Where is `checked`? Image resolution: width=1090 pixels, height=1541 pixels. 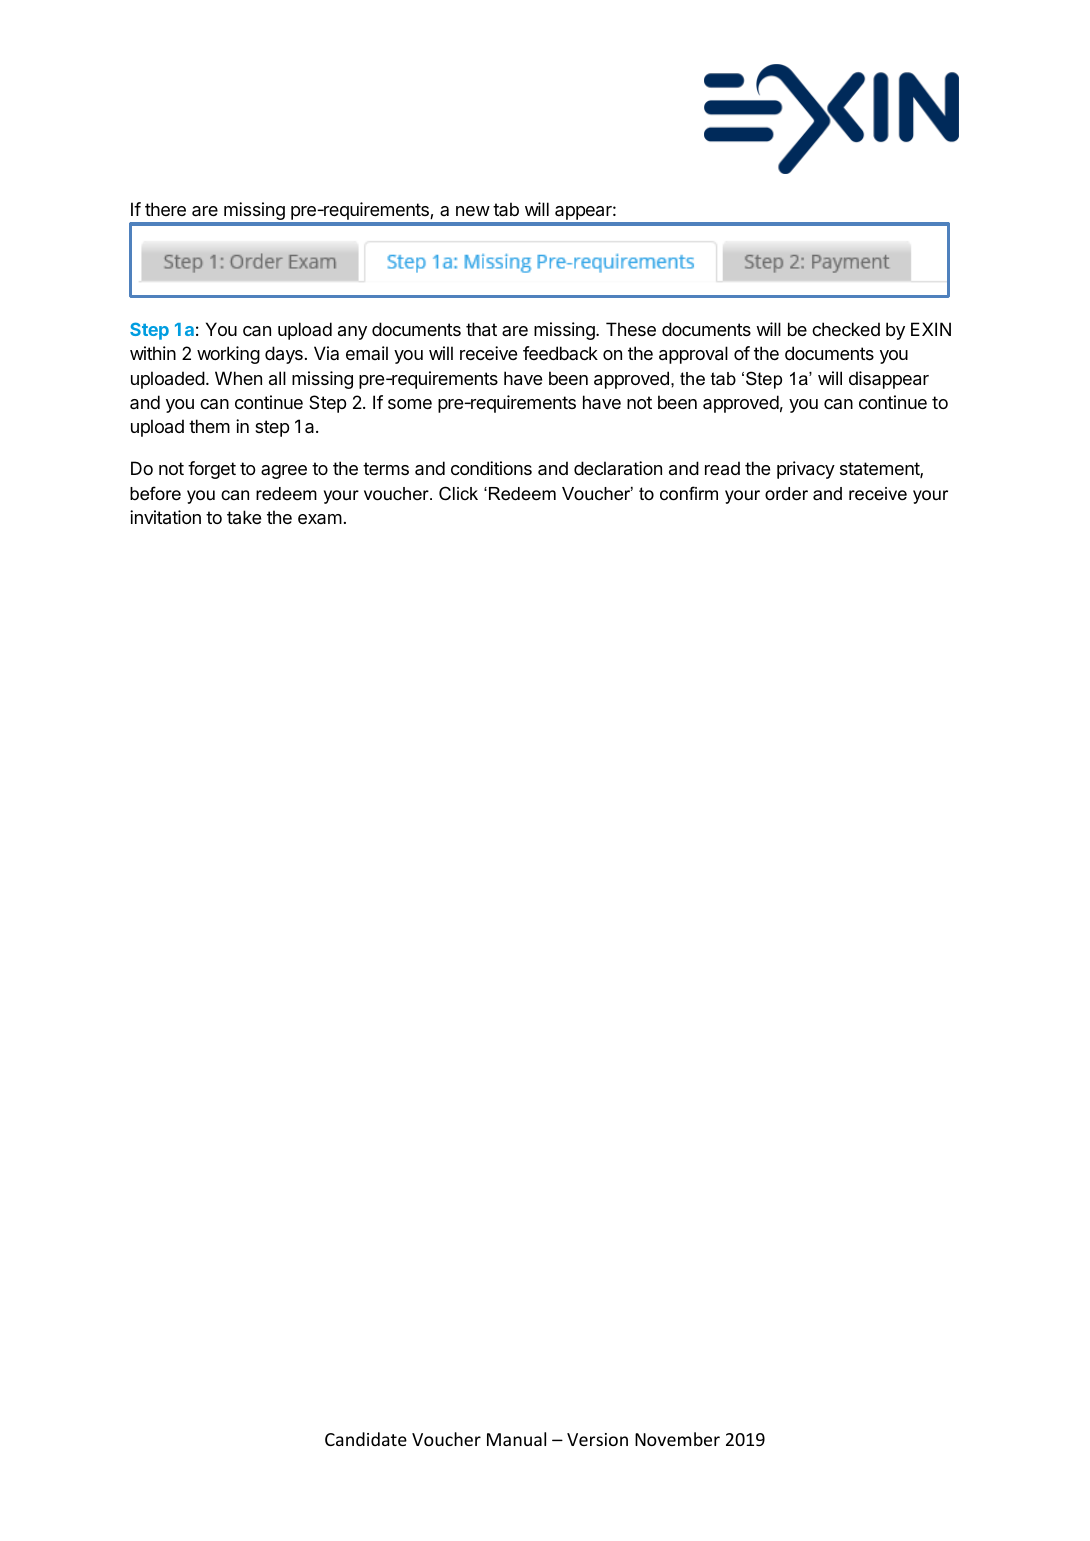
checked is located at coordinates (846, 329).
